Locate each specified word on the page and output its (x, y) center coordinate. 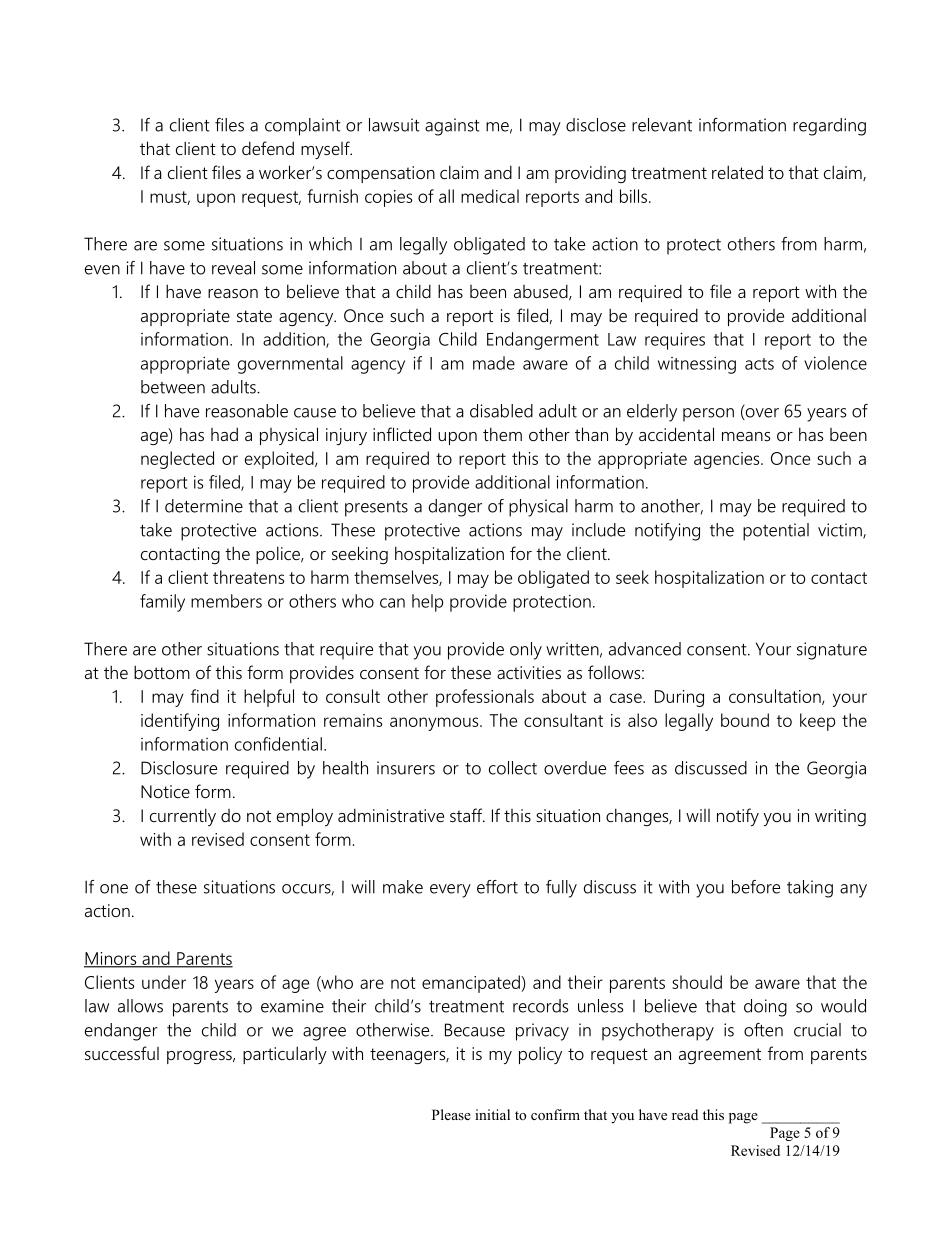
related (737, 172)
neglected (177, 460)
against (452, 127)
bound (745, 720)
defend (268, 148)
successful (122, 1053)
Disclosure (179, 768)
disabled (501, 411)
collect (513, 768)
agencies (728, 460)
